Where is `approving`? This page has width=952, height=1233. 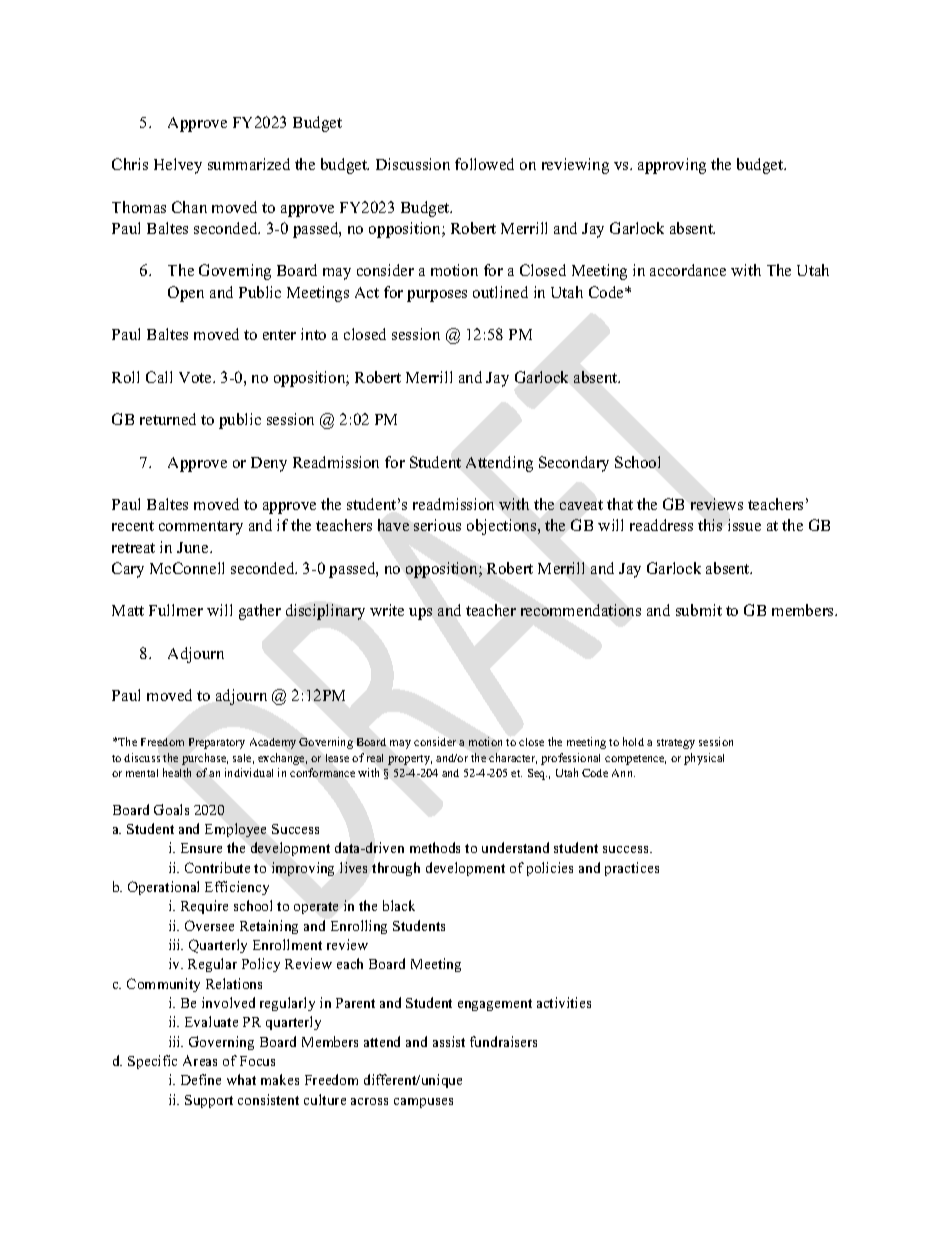
approving is located at coordinates (672, 166).
